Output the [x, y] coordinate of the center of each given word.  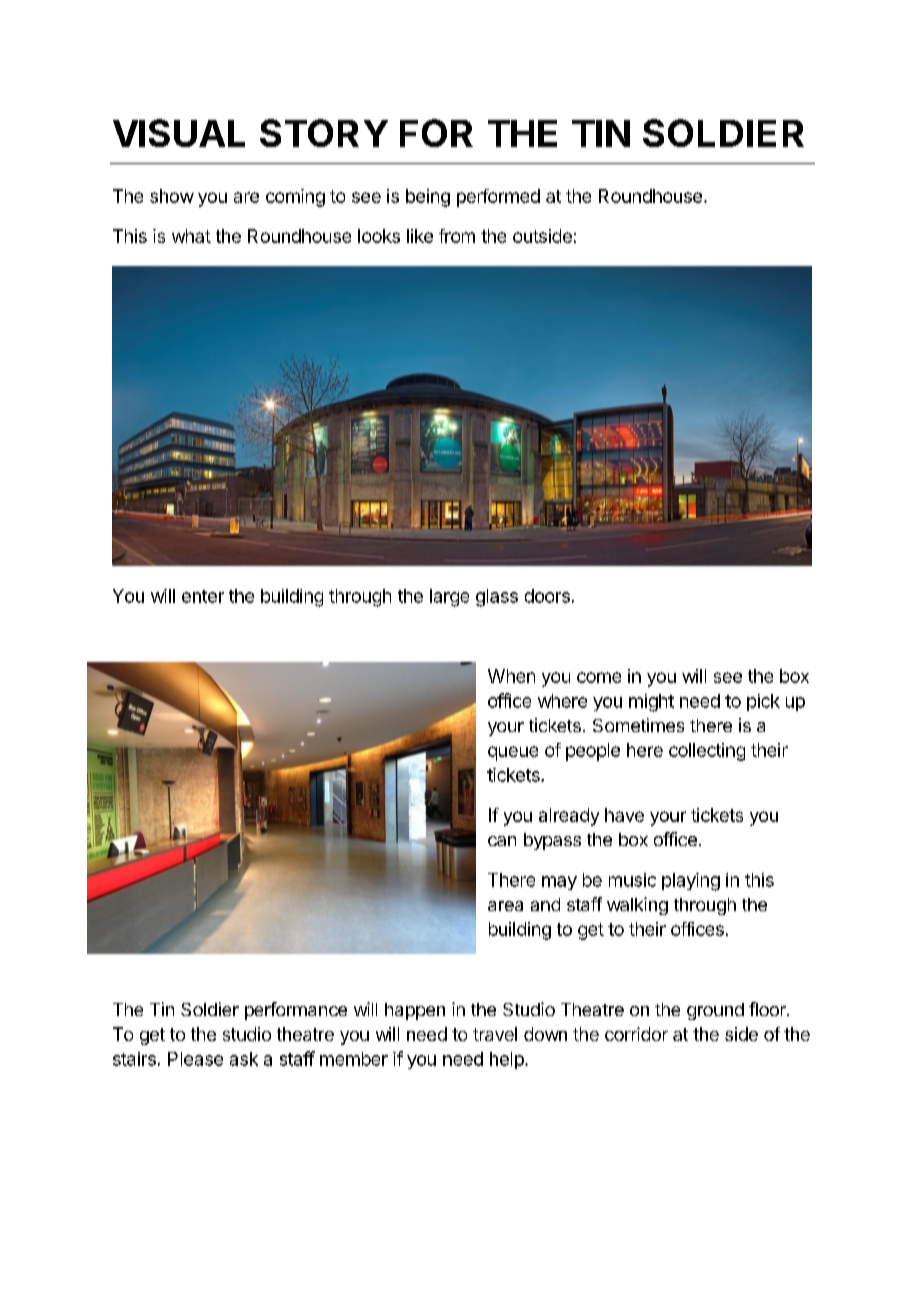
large [449, 598]
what [191, 236]
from [457, 236]
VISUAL [179, 133]
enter [203, 596]
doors [547, 596]
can [502, 841]
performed [498, 198]
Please [195, 1059]
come [599, 677]
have [624, 815]
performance [296, 1011]
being [428, 198]
